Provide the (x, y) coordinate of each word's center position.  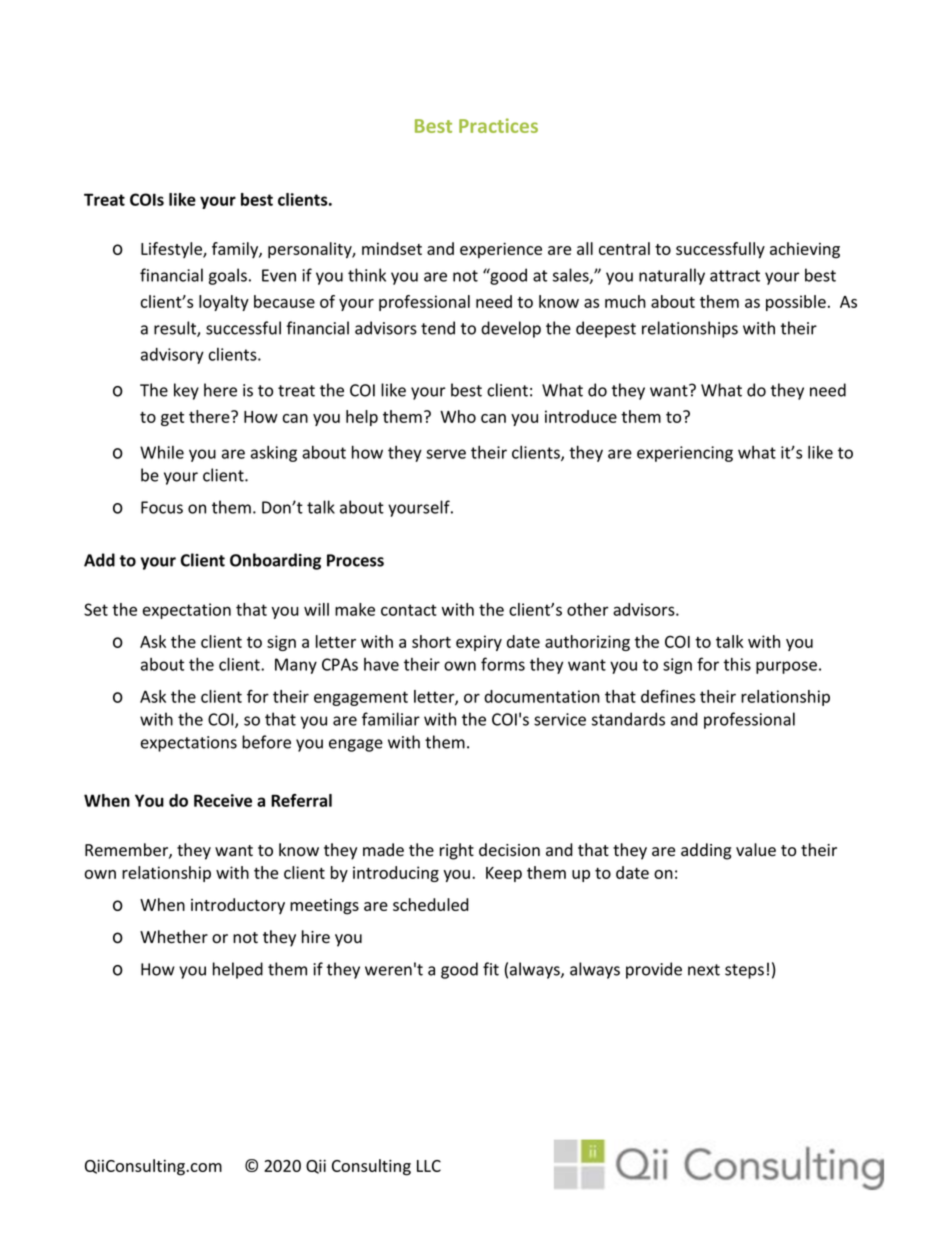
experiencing (685, 454)
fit (491, 969)
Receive (223, 800)
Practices (498, 125)
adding (706, 851)
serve (446, 454)
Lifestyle (172, 250)
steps (744, 971)
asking (274, 453)
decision (509, 850)
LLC (429, 1166)
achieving (805, 250)
